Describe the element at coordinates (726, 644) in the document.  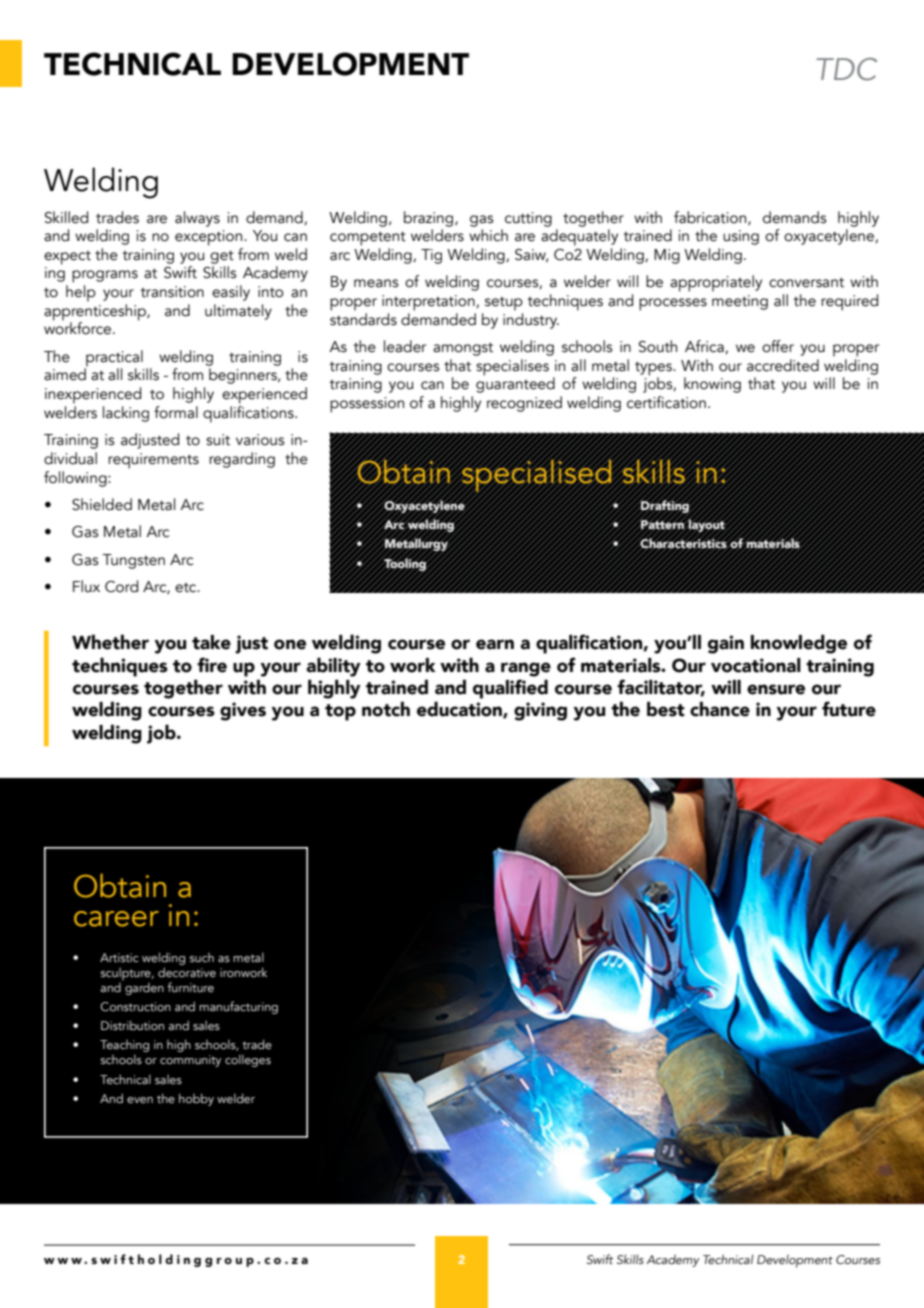
I see `gain` at that location.
